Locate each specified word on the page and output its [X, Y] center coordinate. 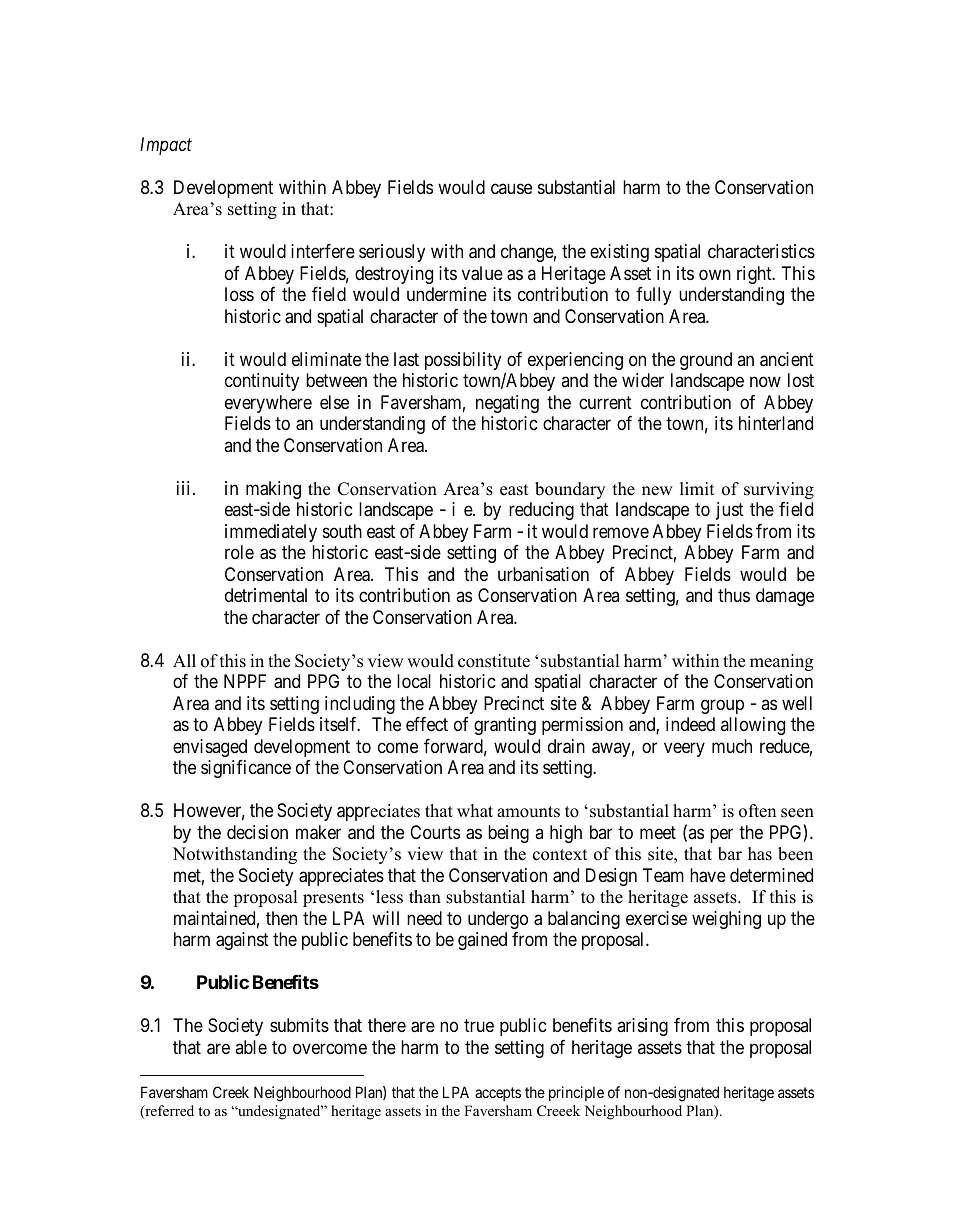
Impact [166, 146]
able [251, 1047]
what [475, 810]
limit [697, 488]
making [273, 490]
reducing [541, 511]
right [755, 275]
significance [246, 769]
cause [511, 188]
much [732, 746]
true [479, 1025]
